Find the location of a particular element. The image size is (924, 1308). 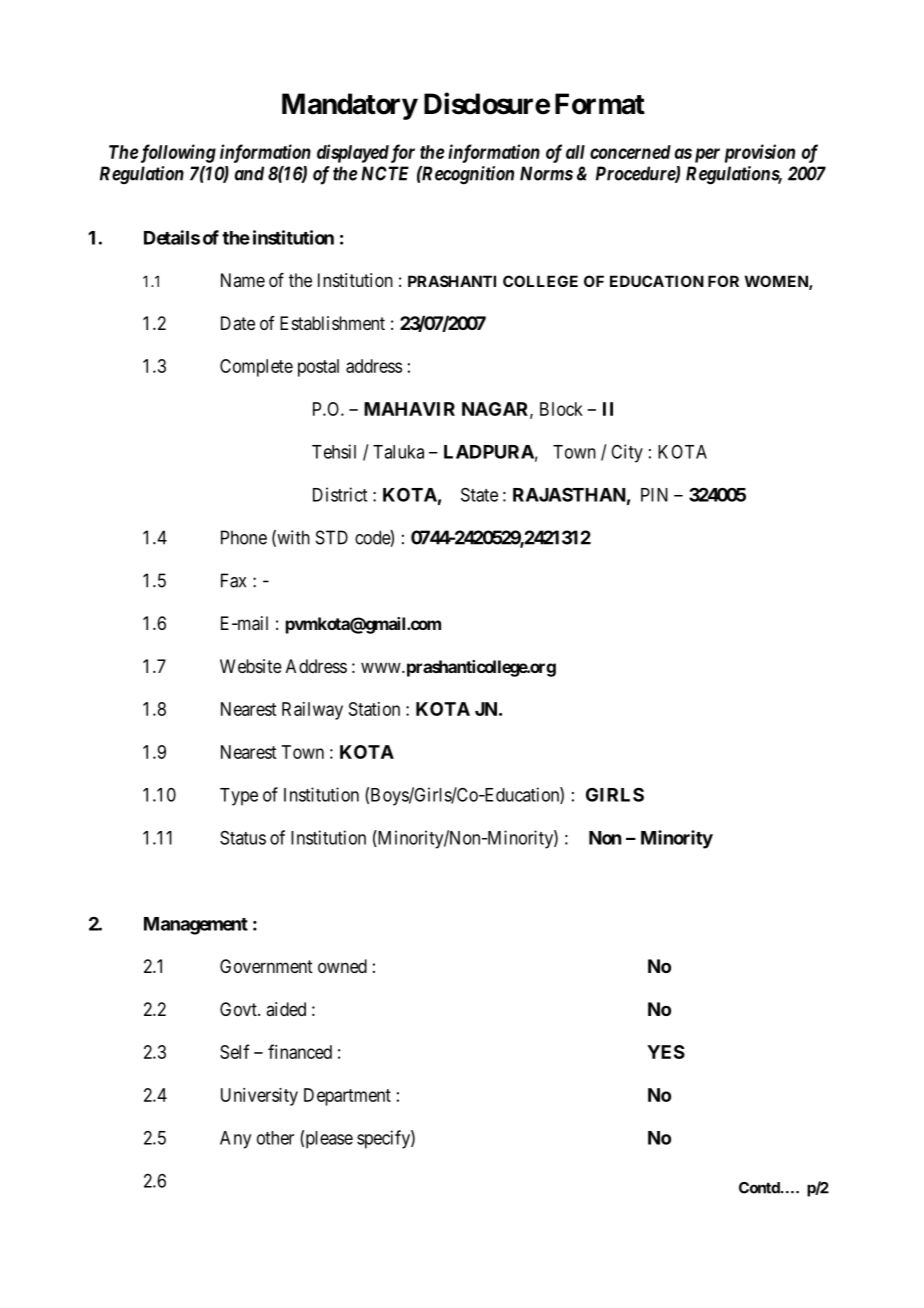

concerned is located at coordinates (630, 152).
